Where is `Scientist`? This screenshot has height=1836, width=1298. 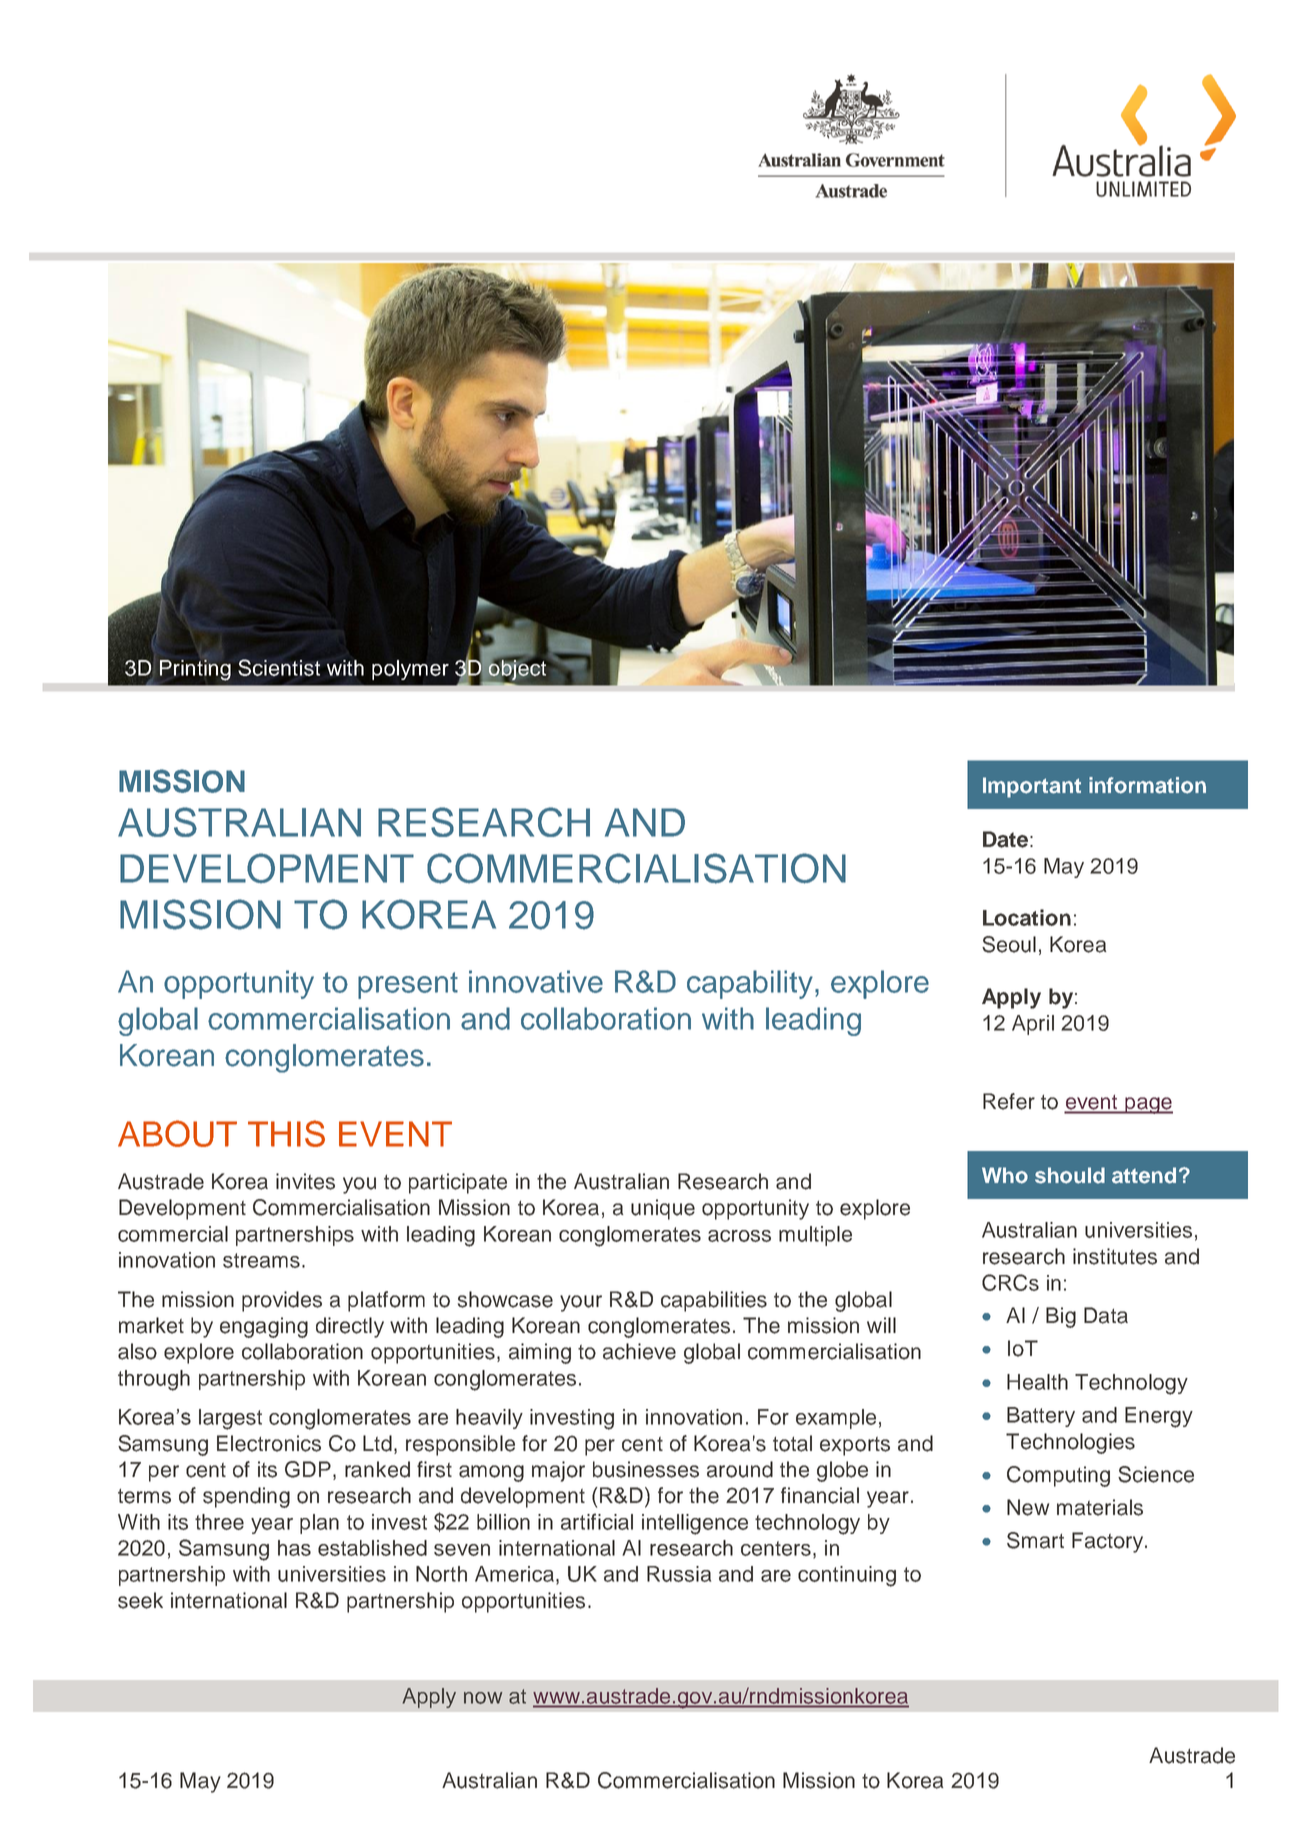 Scientist is located at coordinates (279, 667).
